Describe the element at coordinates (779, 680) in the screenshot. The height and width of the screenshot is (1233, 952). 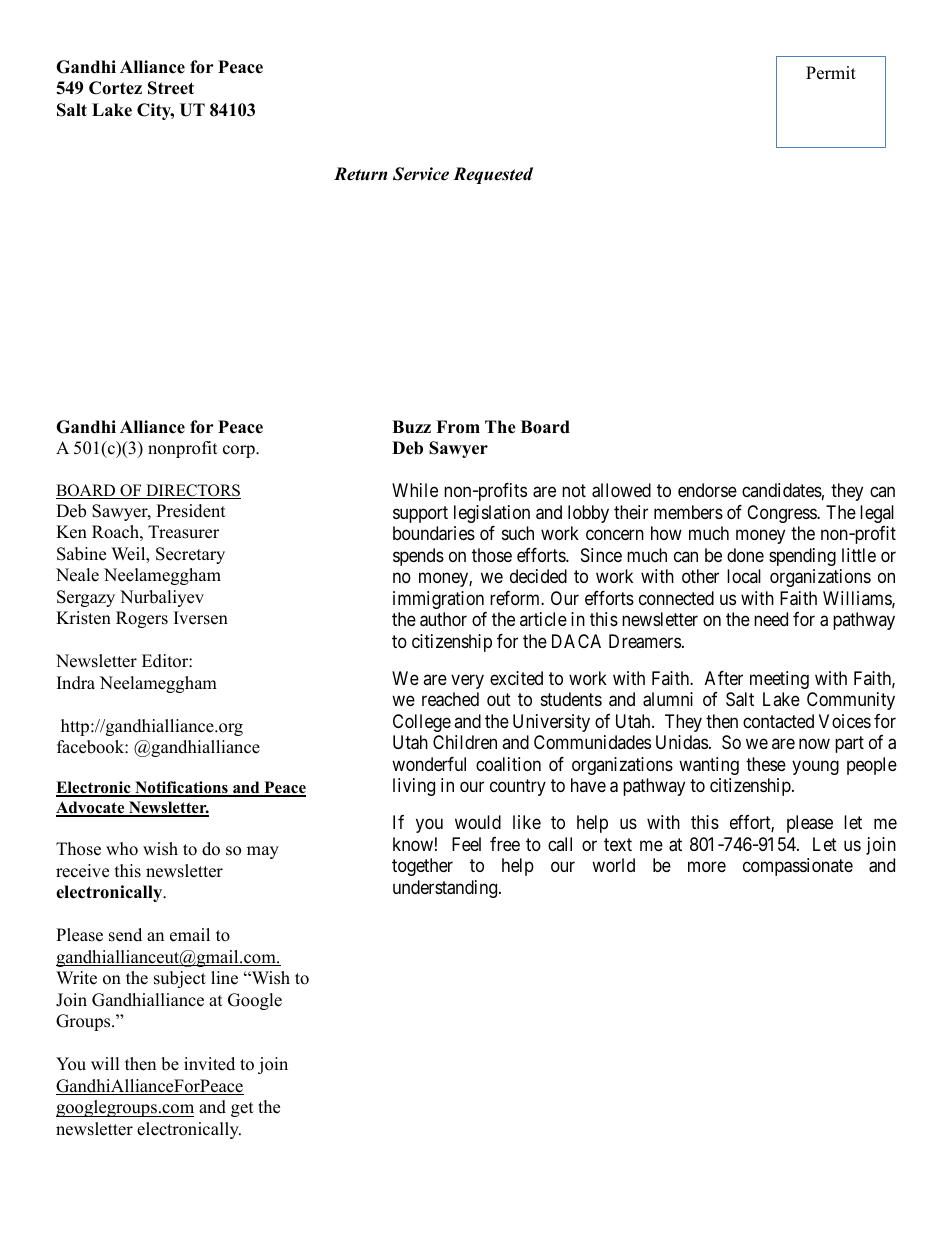
I see `meeting` at that location.
